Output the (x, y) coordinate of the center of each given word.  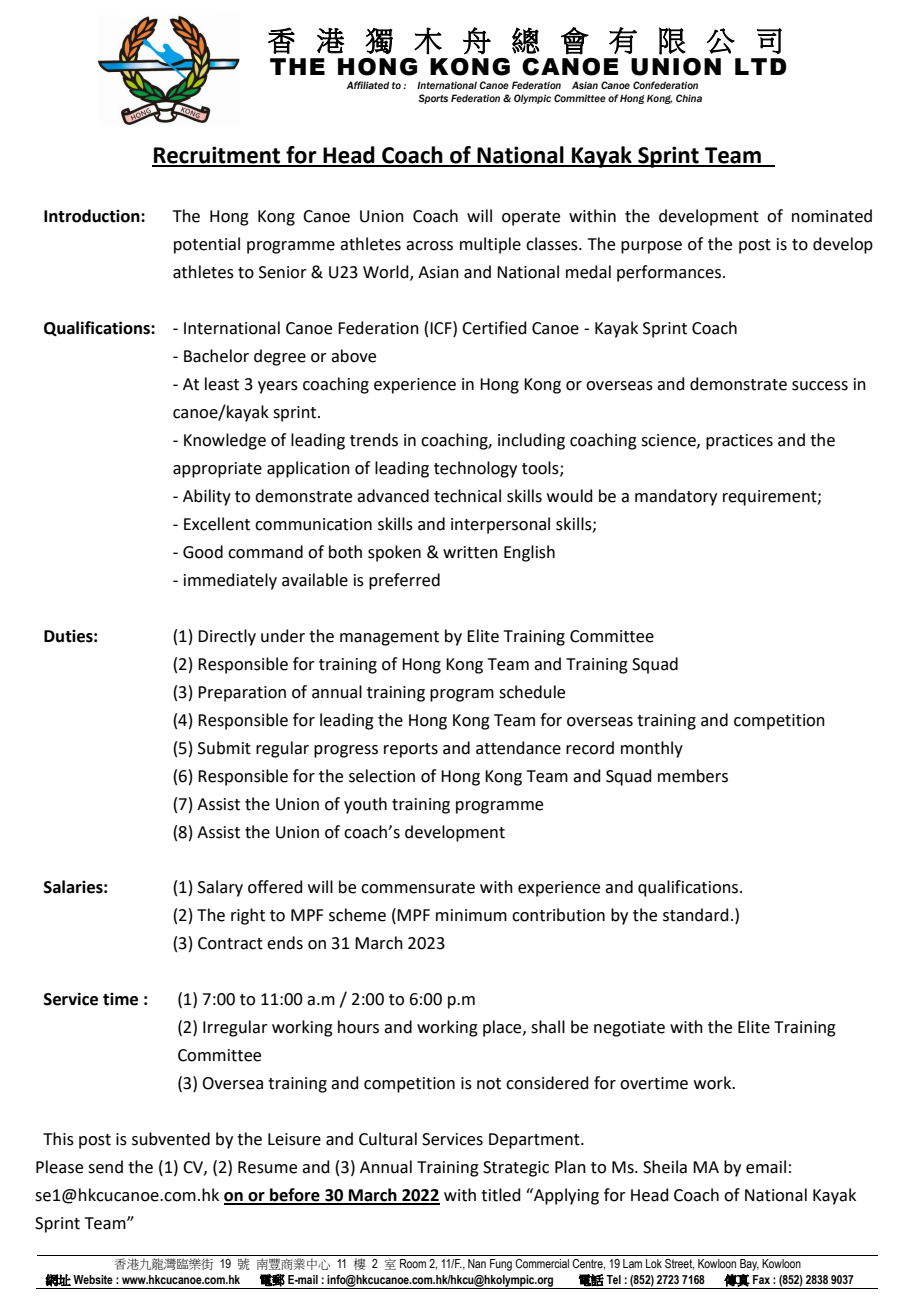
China (689, 98)
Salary (220, 888)
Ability (207, 497)
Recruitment (217, 156)
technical (467, 496)
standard (696, 915)
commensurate (418, 888)
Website (93, 1279)
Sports (433, 99)
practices (739, 442)
